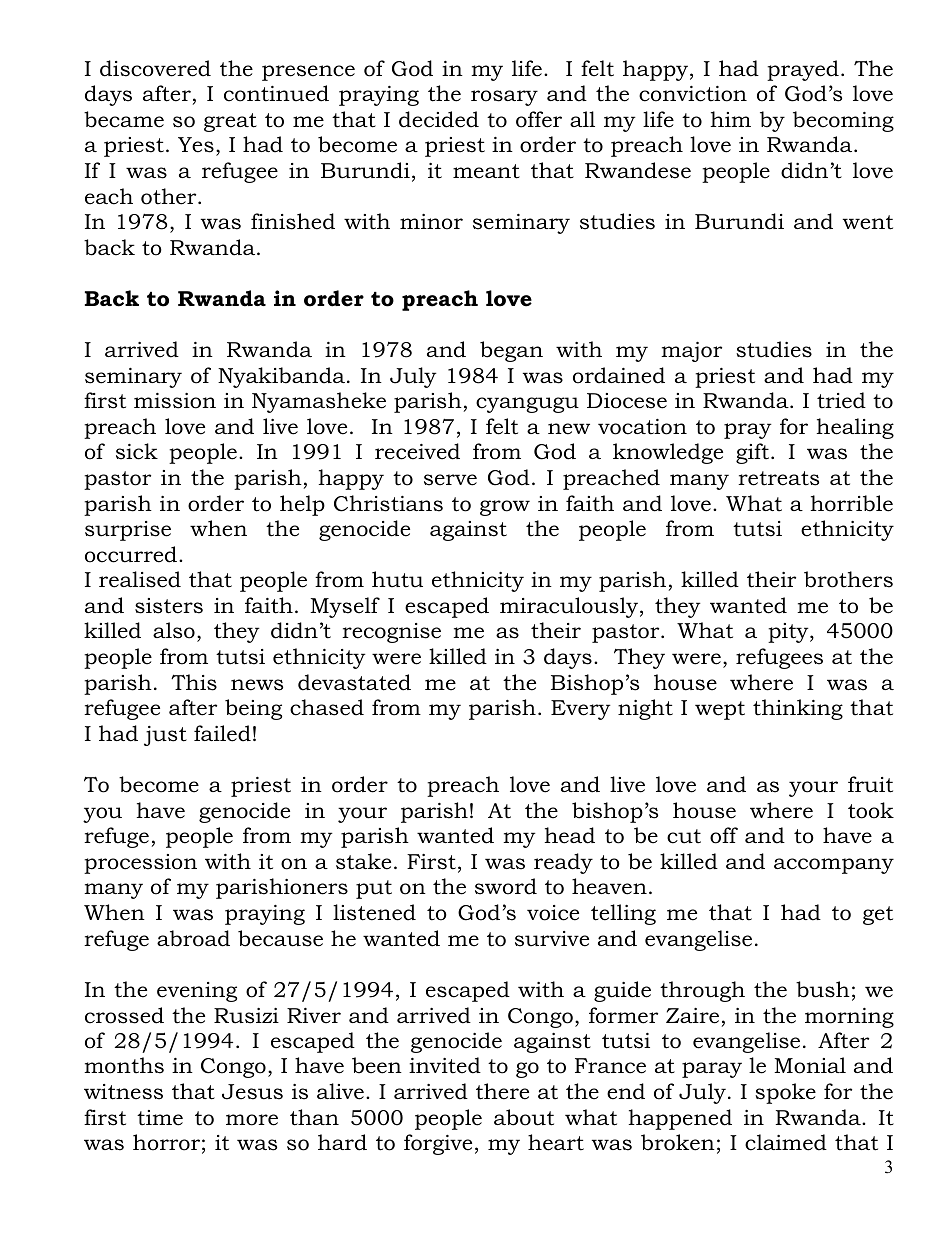 Image resolution: width=952 pixels, height=1233 pixels. Describe the element at coordinates (752, 453) in the image. I see `gift` at that location.
